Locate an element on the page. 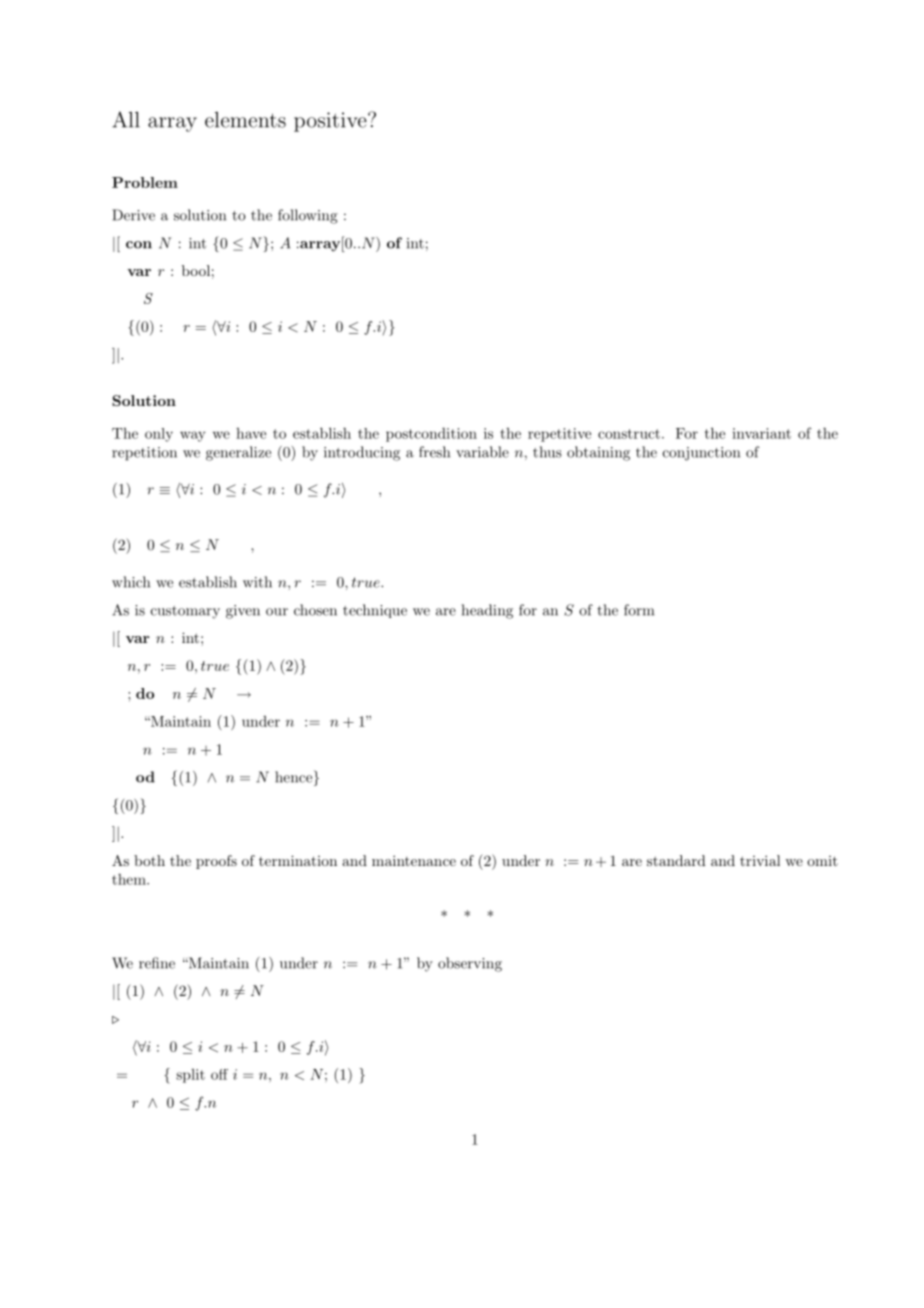  positive is located at coordinates (331, 122).
